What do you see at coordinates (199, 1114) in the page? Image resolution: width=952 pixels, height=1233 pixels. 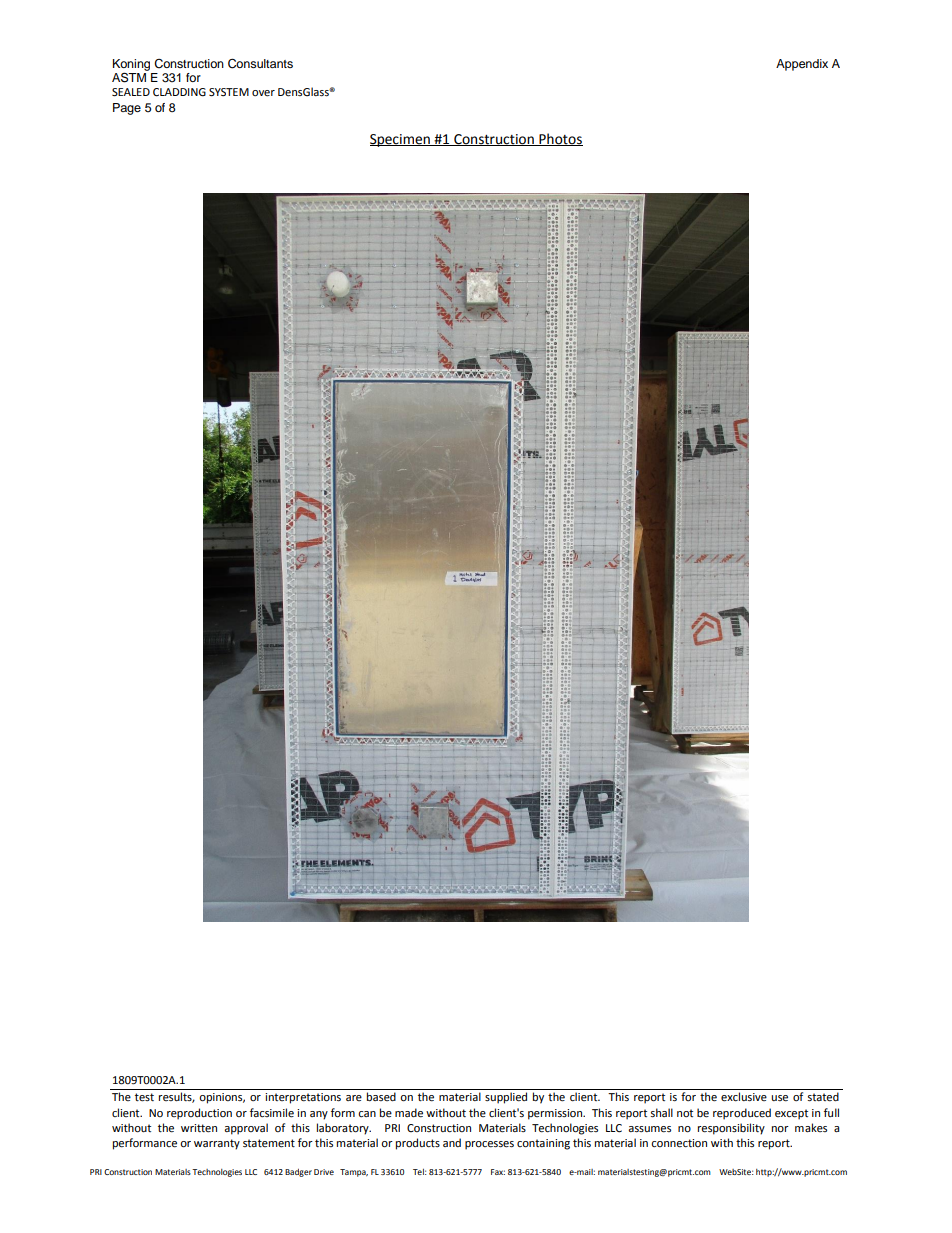 I see `reproduction` at bounding box center [199, 1114].
